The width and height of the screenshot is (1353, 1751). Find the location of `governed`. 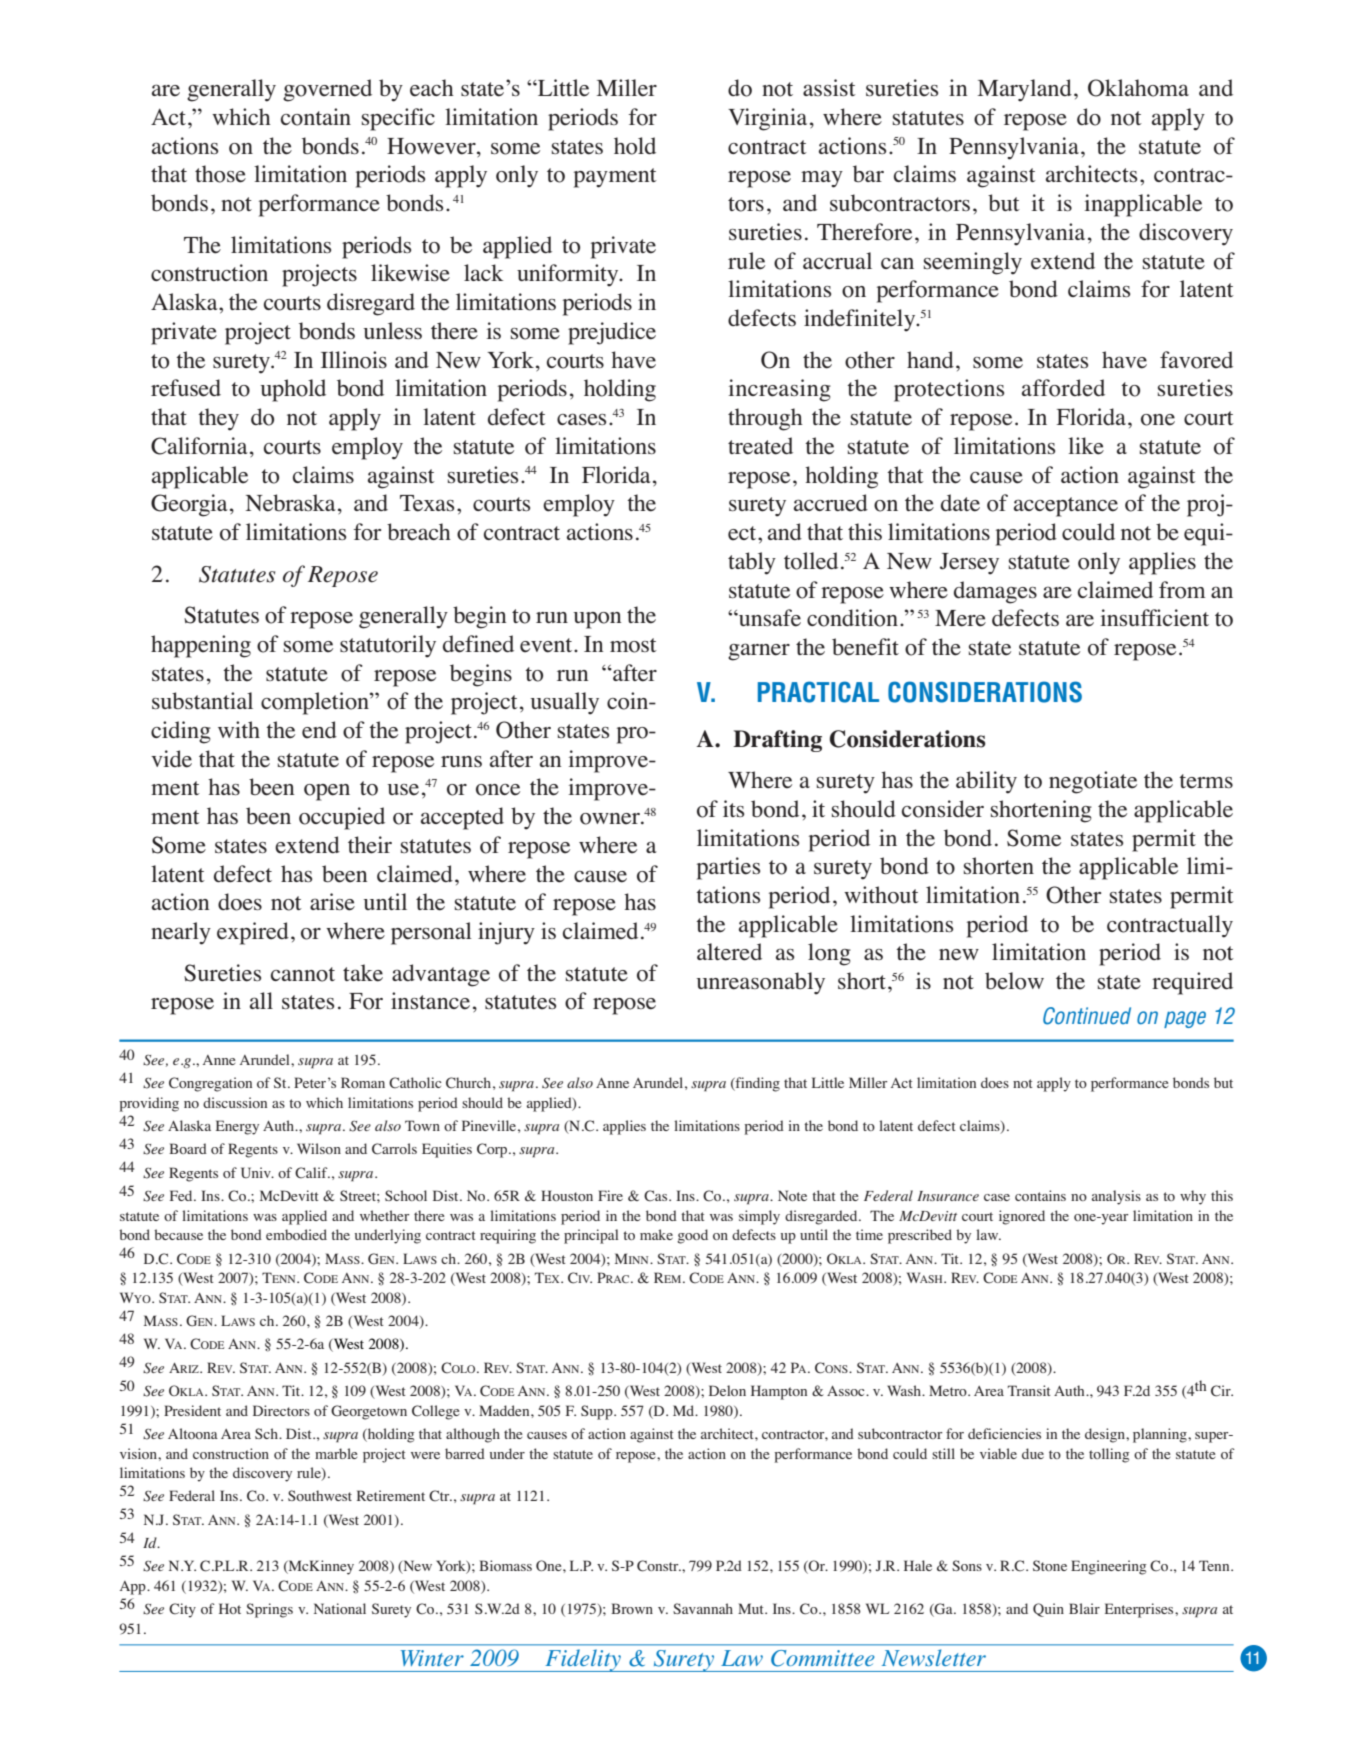

governed is located at coordinates (327, 90).
